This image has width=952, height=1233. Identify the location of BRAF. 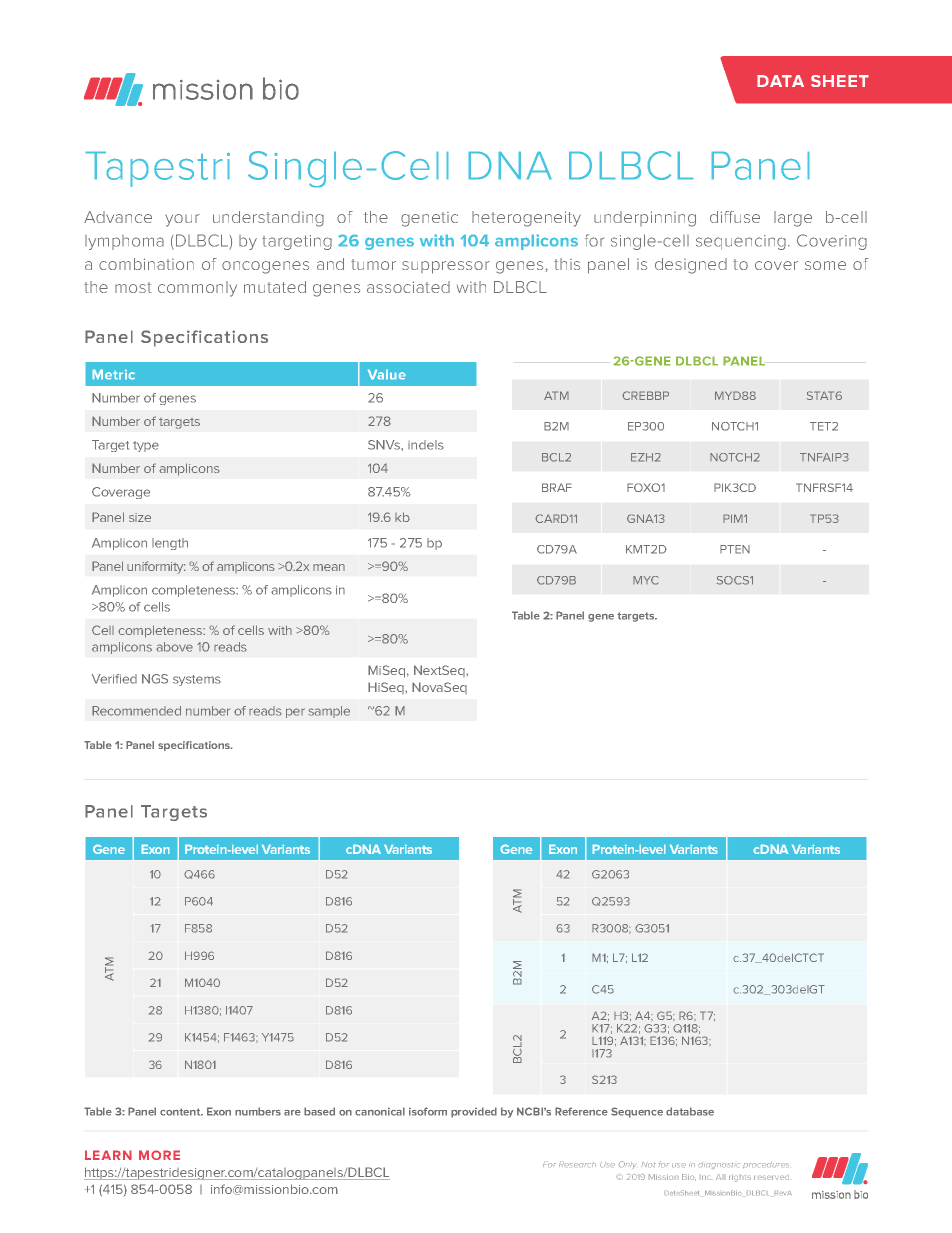
(557, 487).
